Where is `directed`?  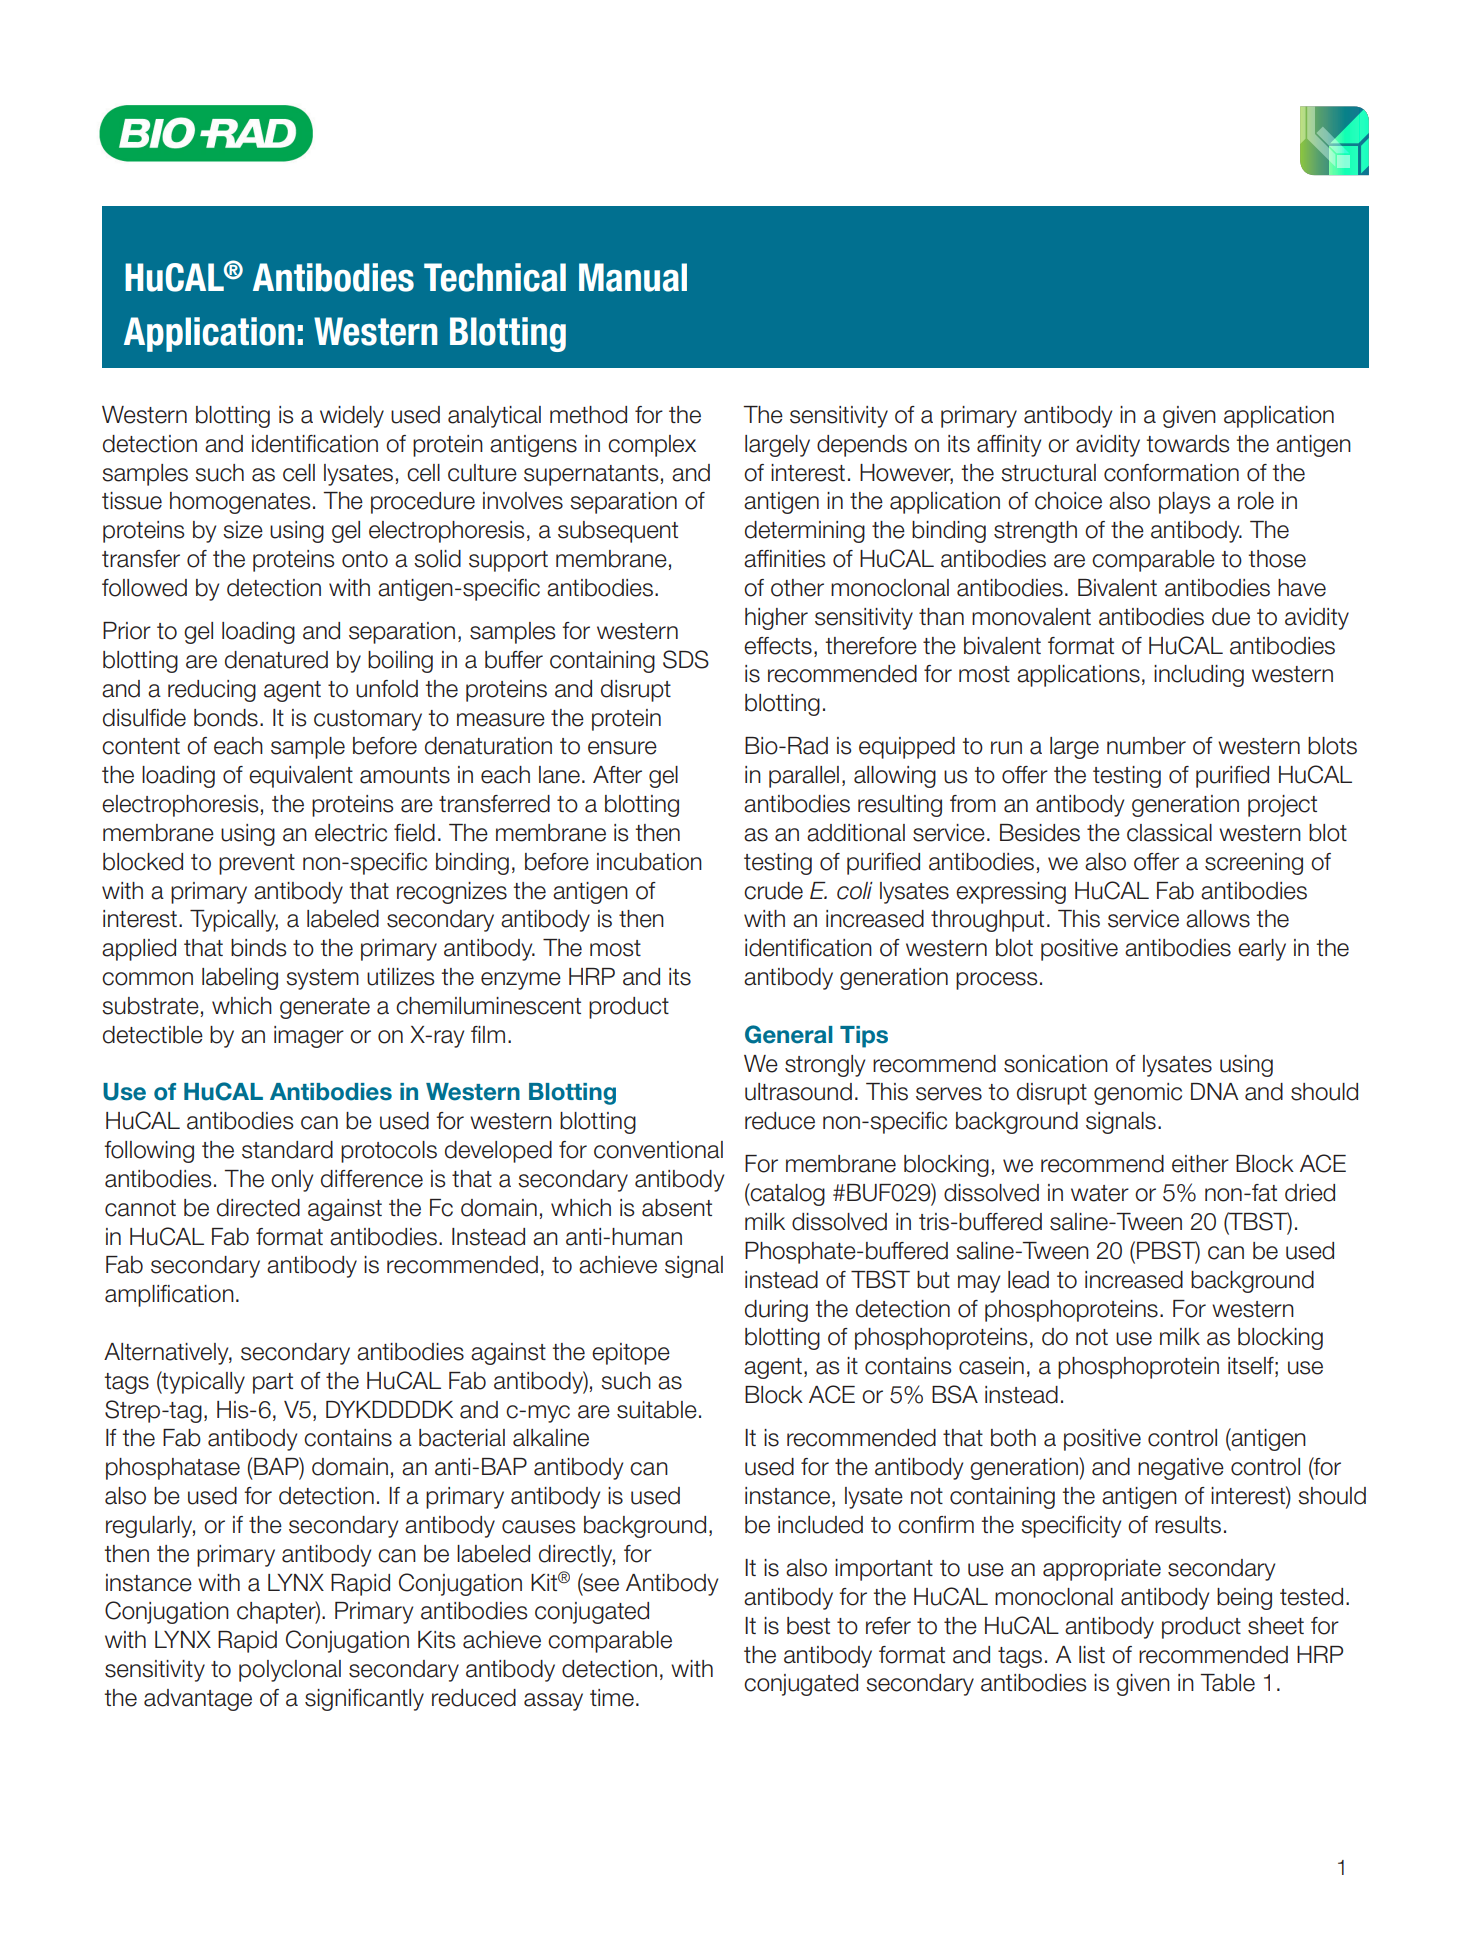 directed is located at coordinates (258, 1208).
